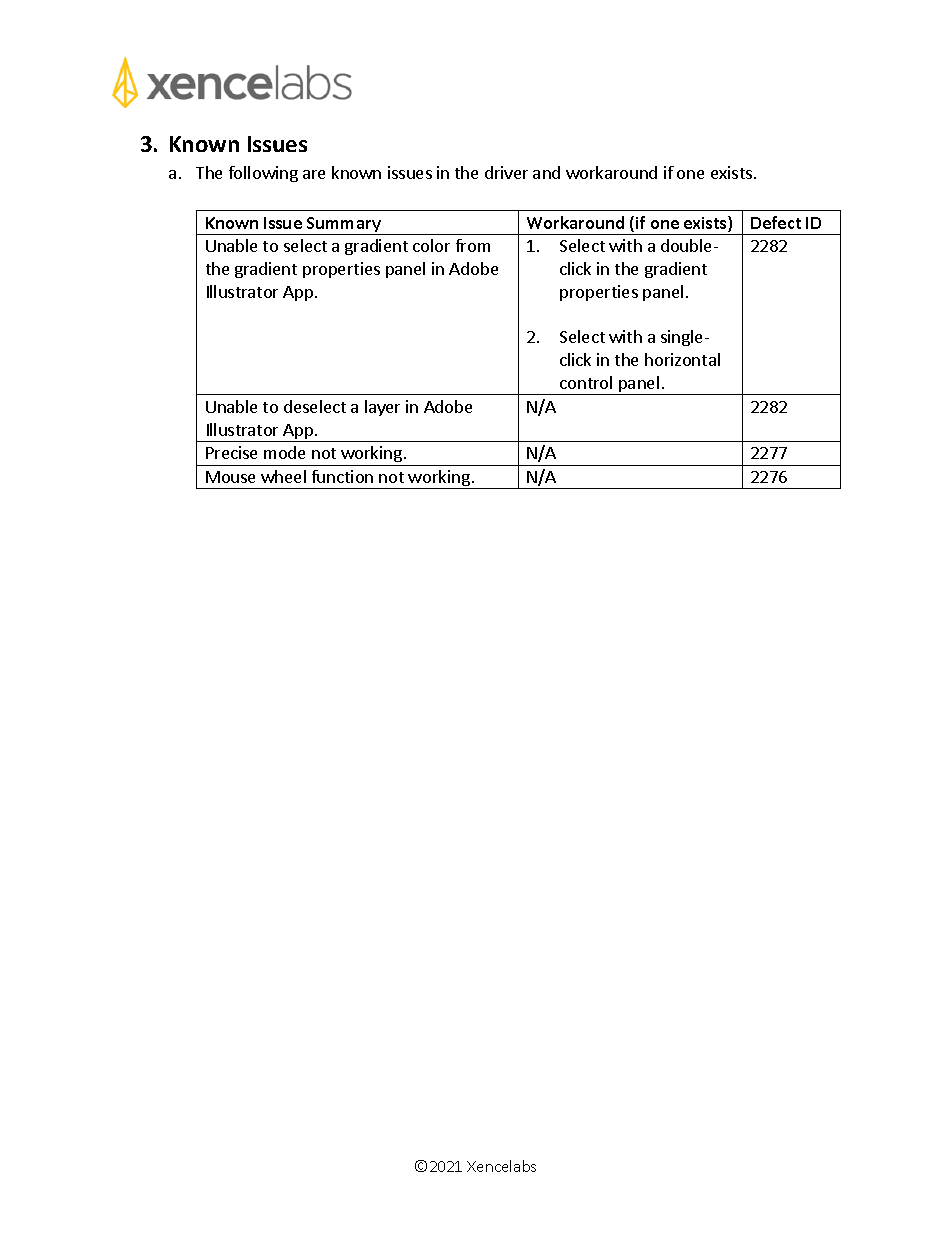 Image resolution: width=952 pixels, height=1233 pixels. What do you see at coordinates (682, 359) in the page?
I see `horizontal` at bounding box center [682, 359].
